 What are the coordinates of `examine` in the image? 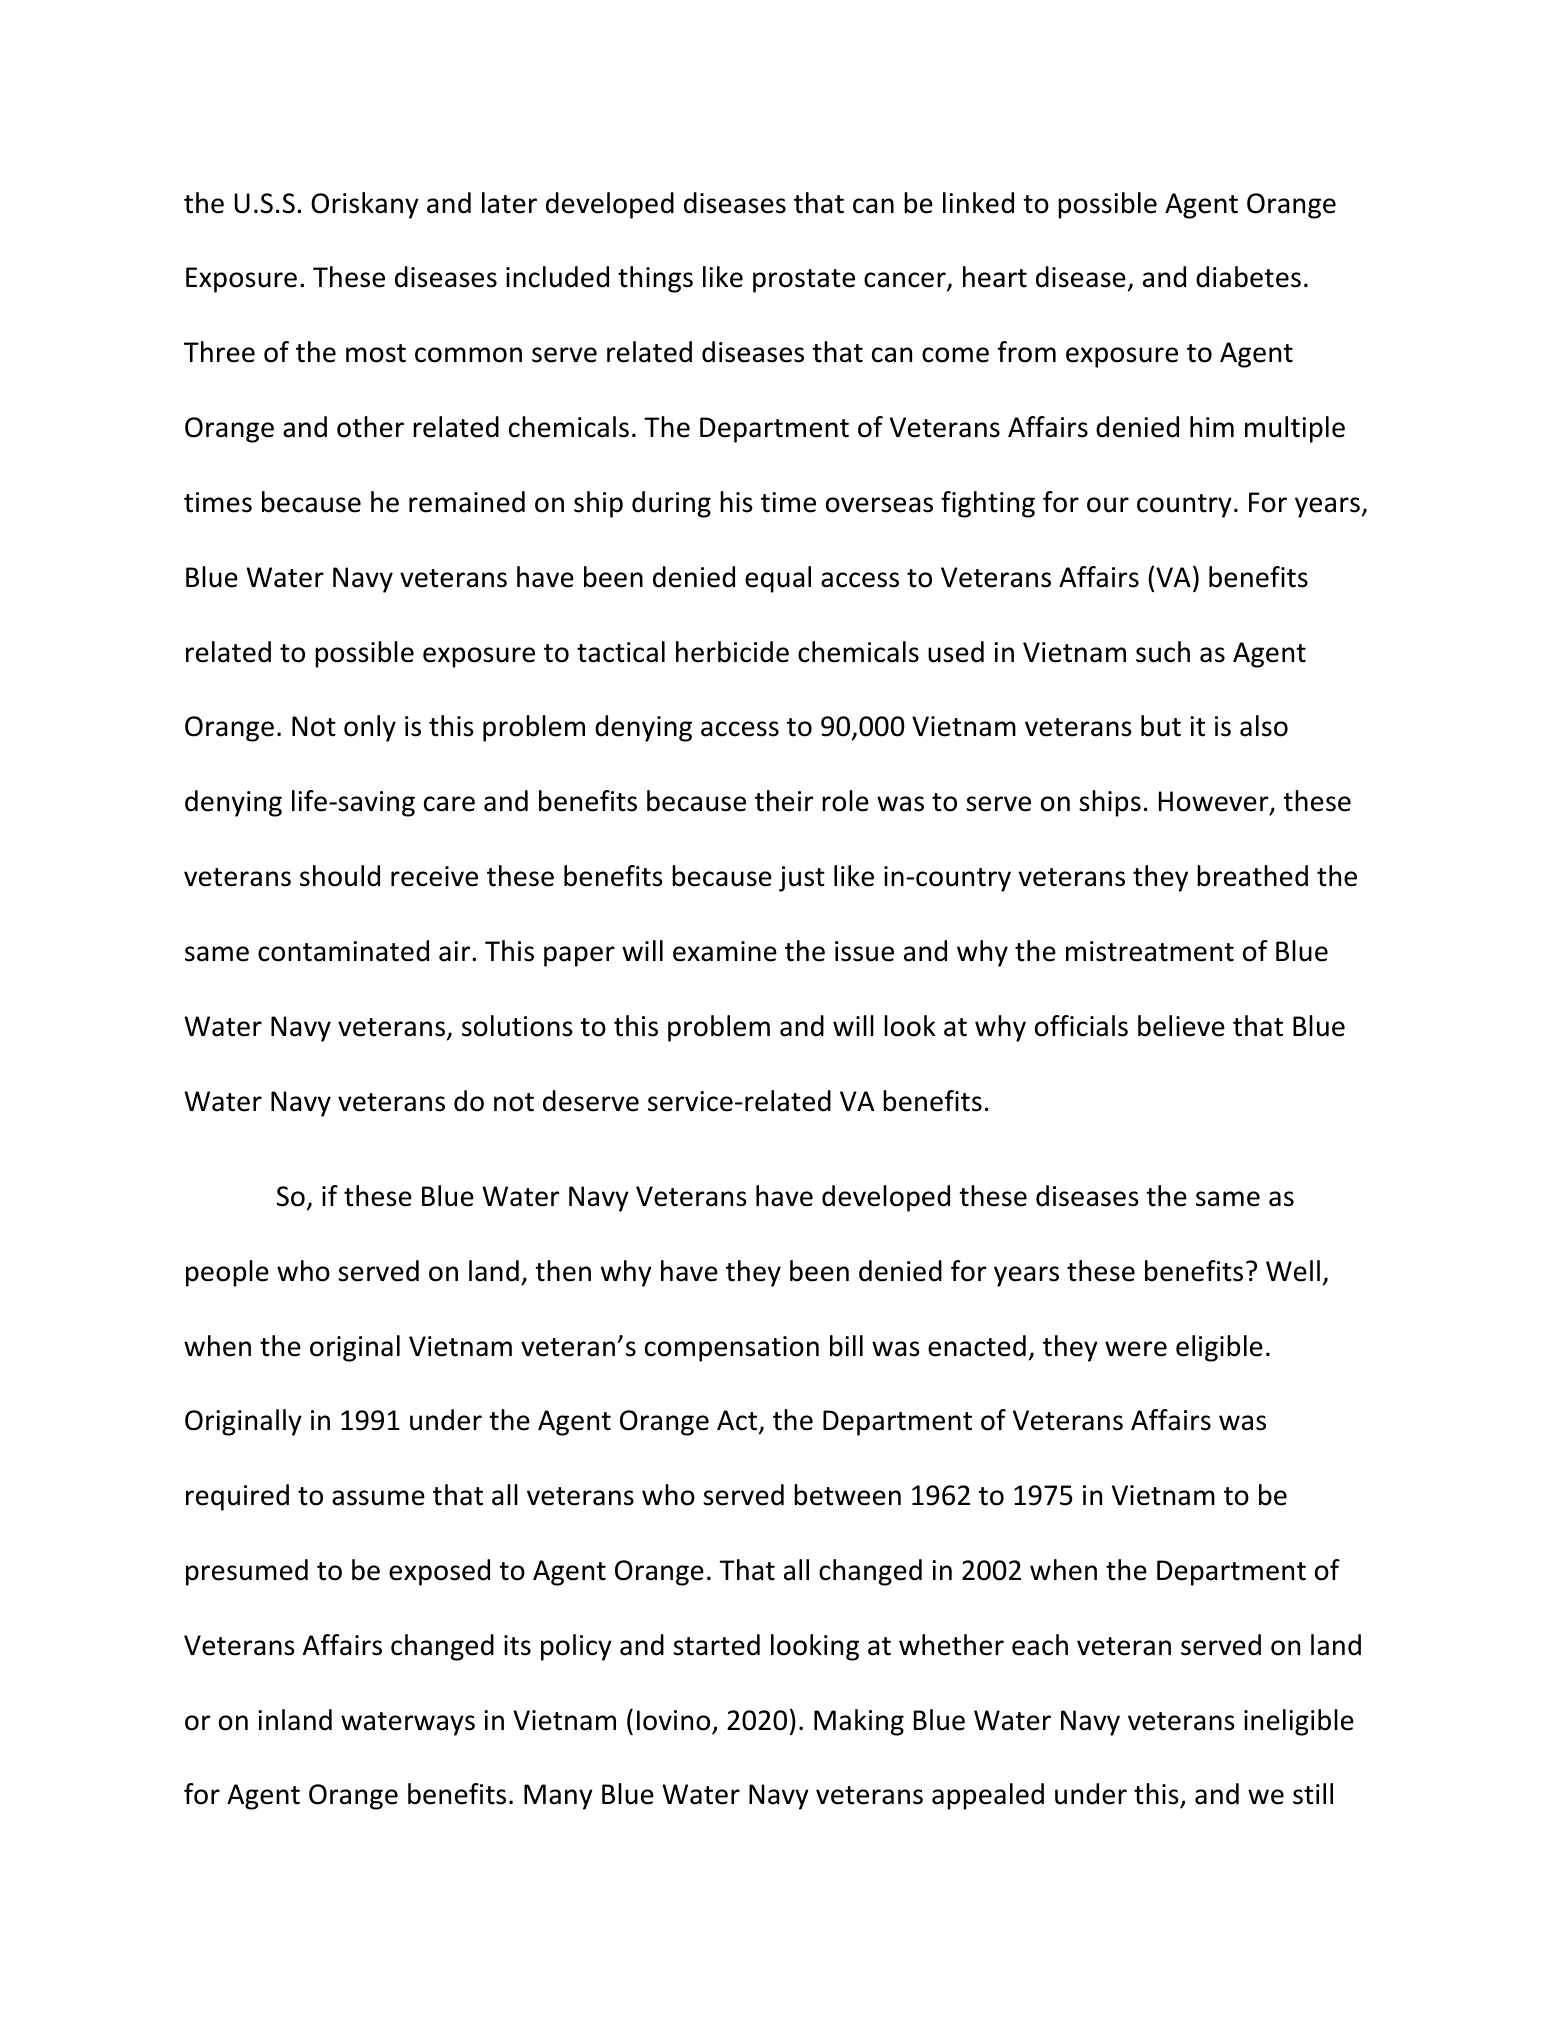 It's located at (725, 951).
